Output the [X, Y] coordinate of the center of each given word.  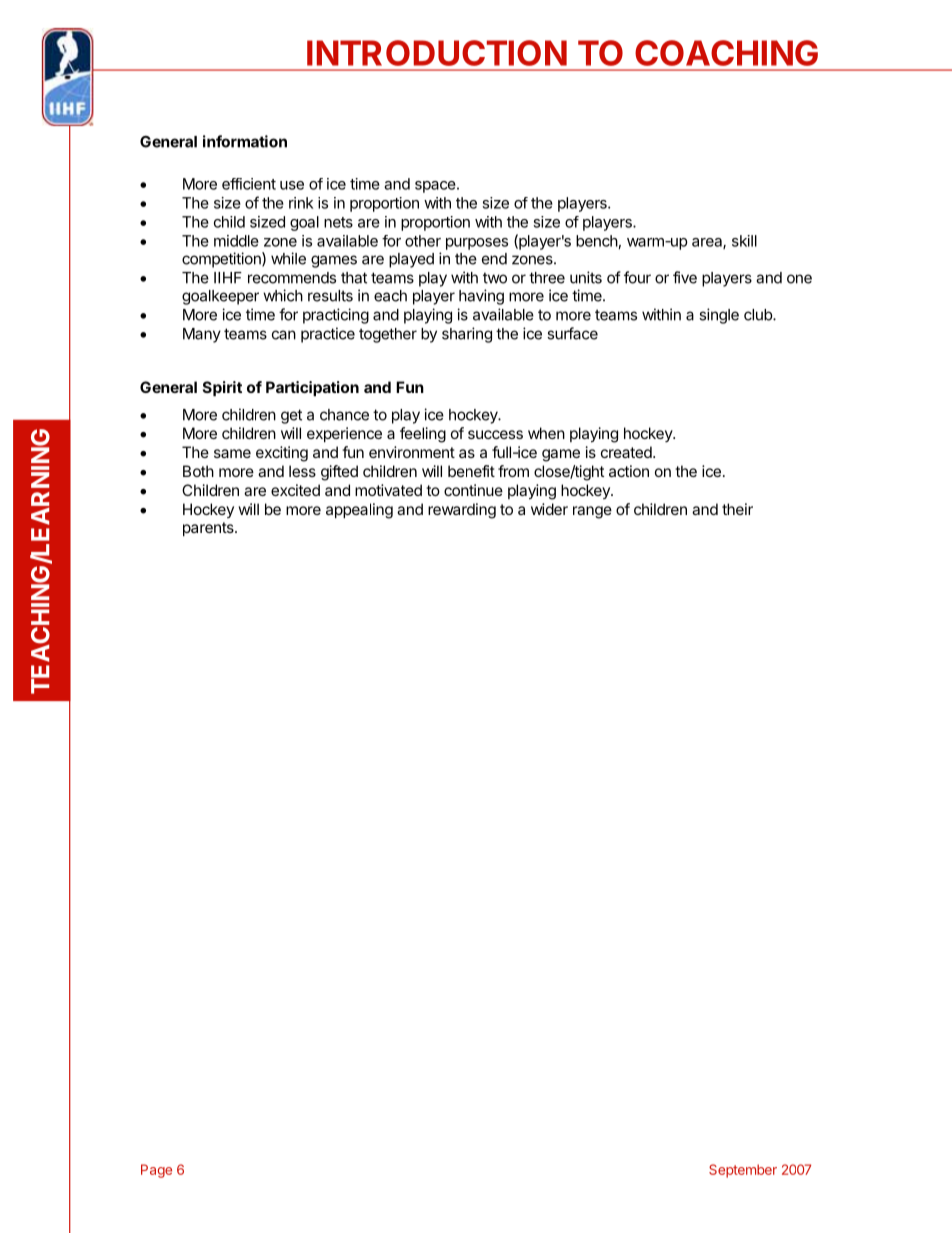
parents [209, 529]
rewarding [462, 511]
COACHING [726, 53]
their [737, 509]
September [743, 1171]
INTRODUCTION [437, 53]
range [592, 512]
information [245, 141]
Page [156, 1171]
